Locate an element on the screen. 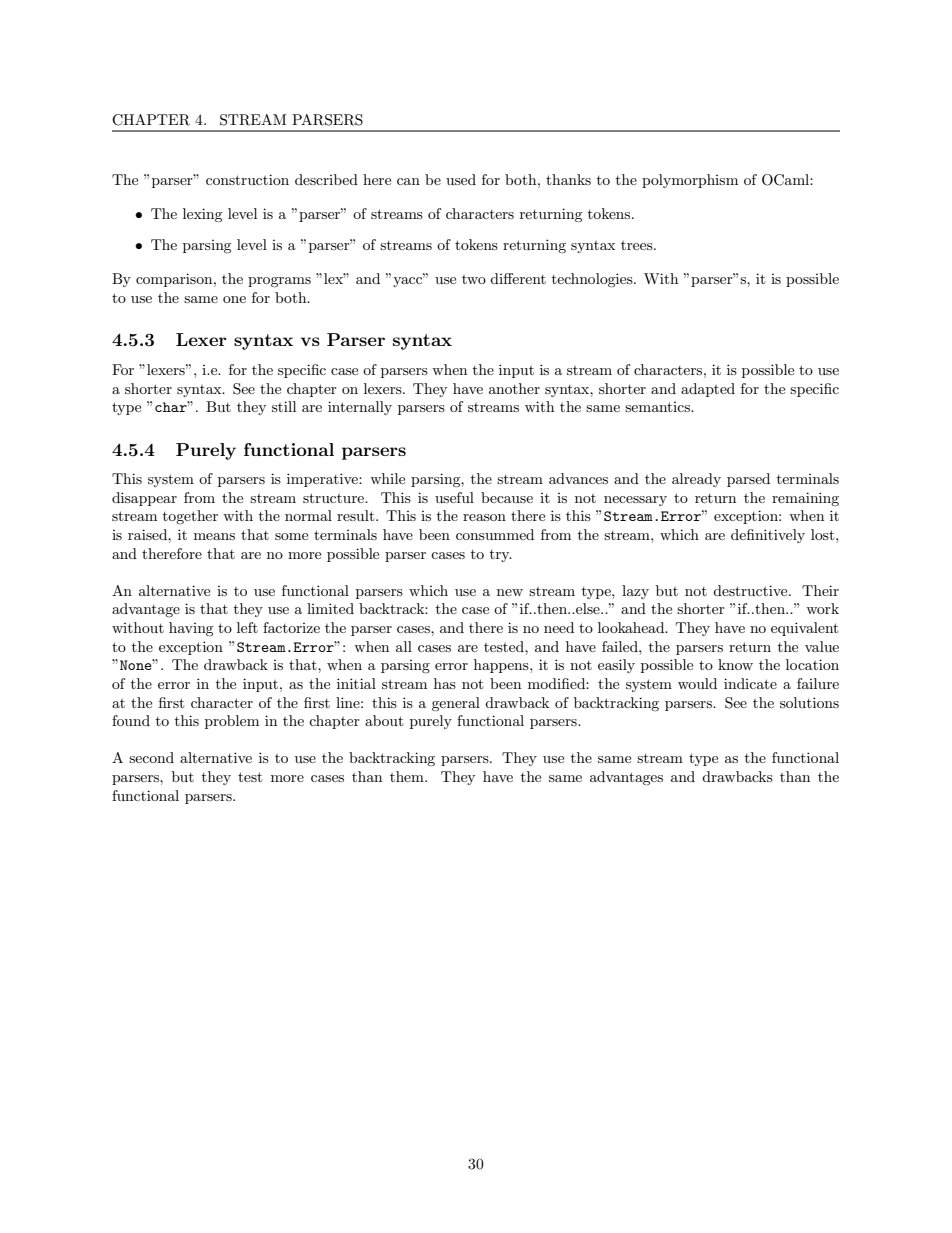 The image size is (952, 1233). useful is located at coordinates (454, 497).
